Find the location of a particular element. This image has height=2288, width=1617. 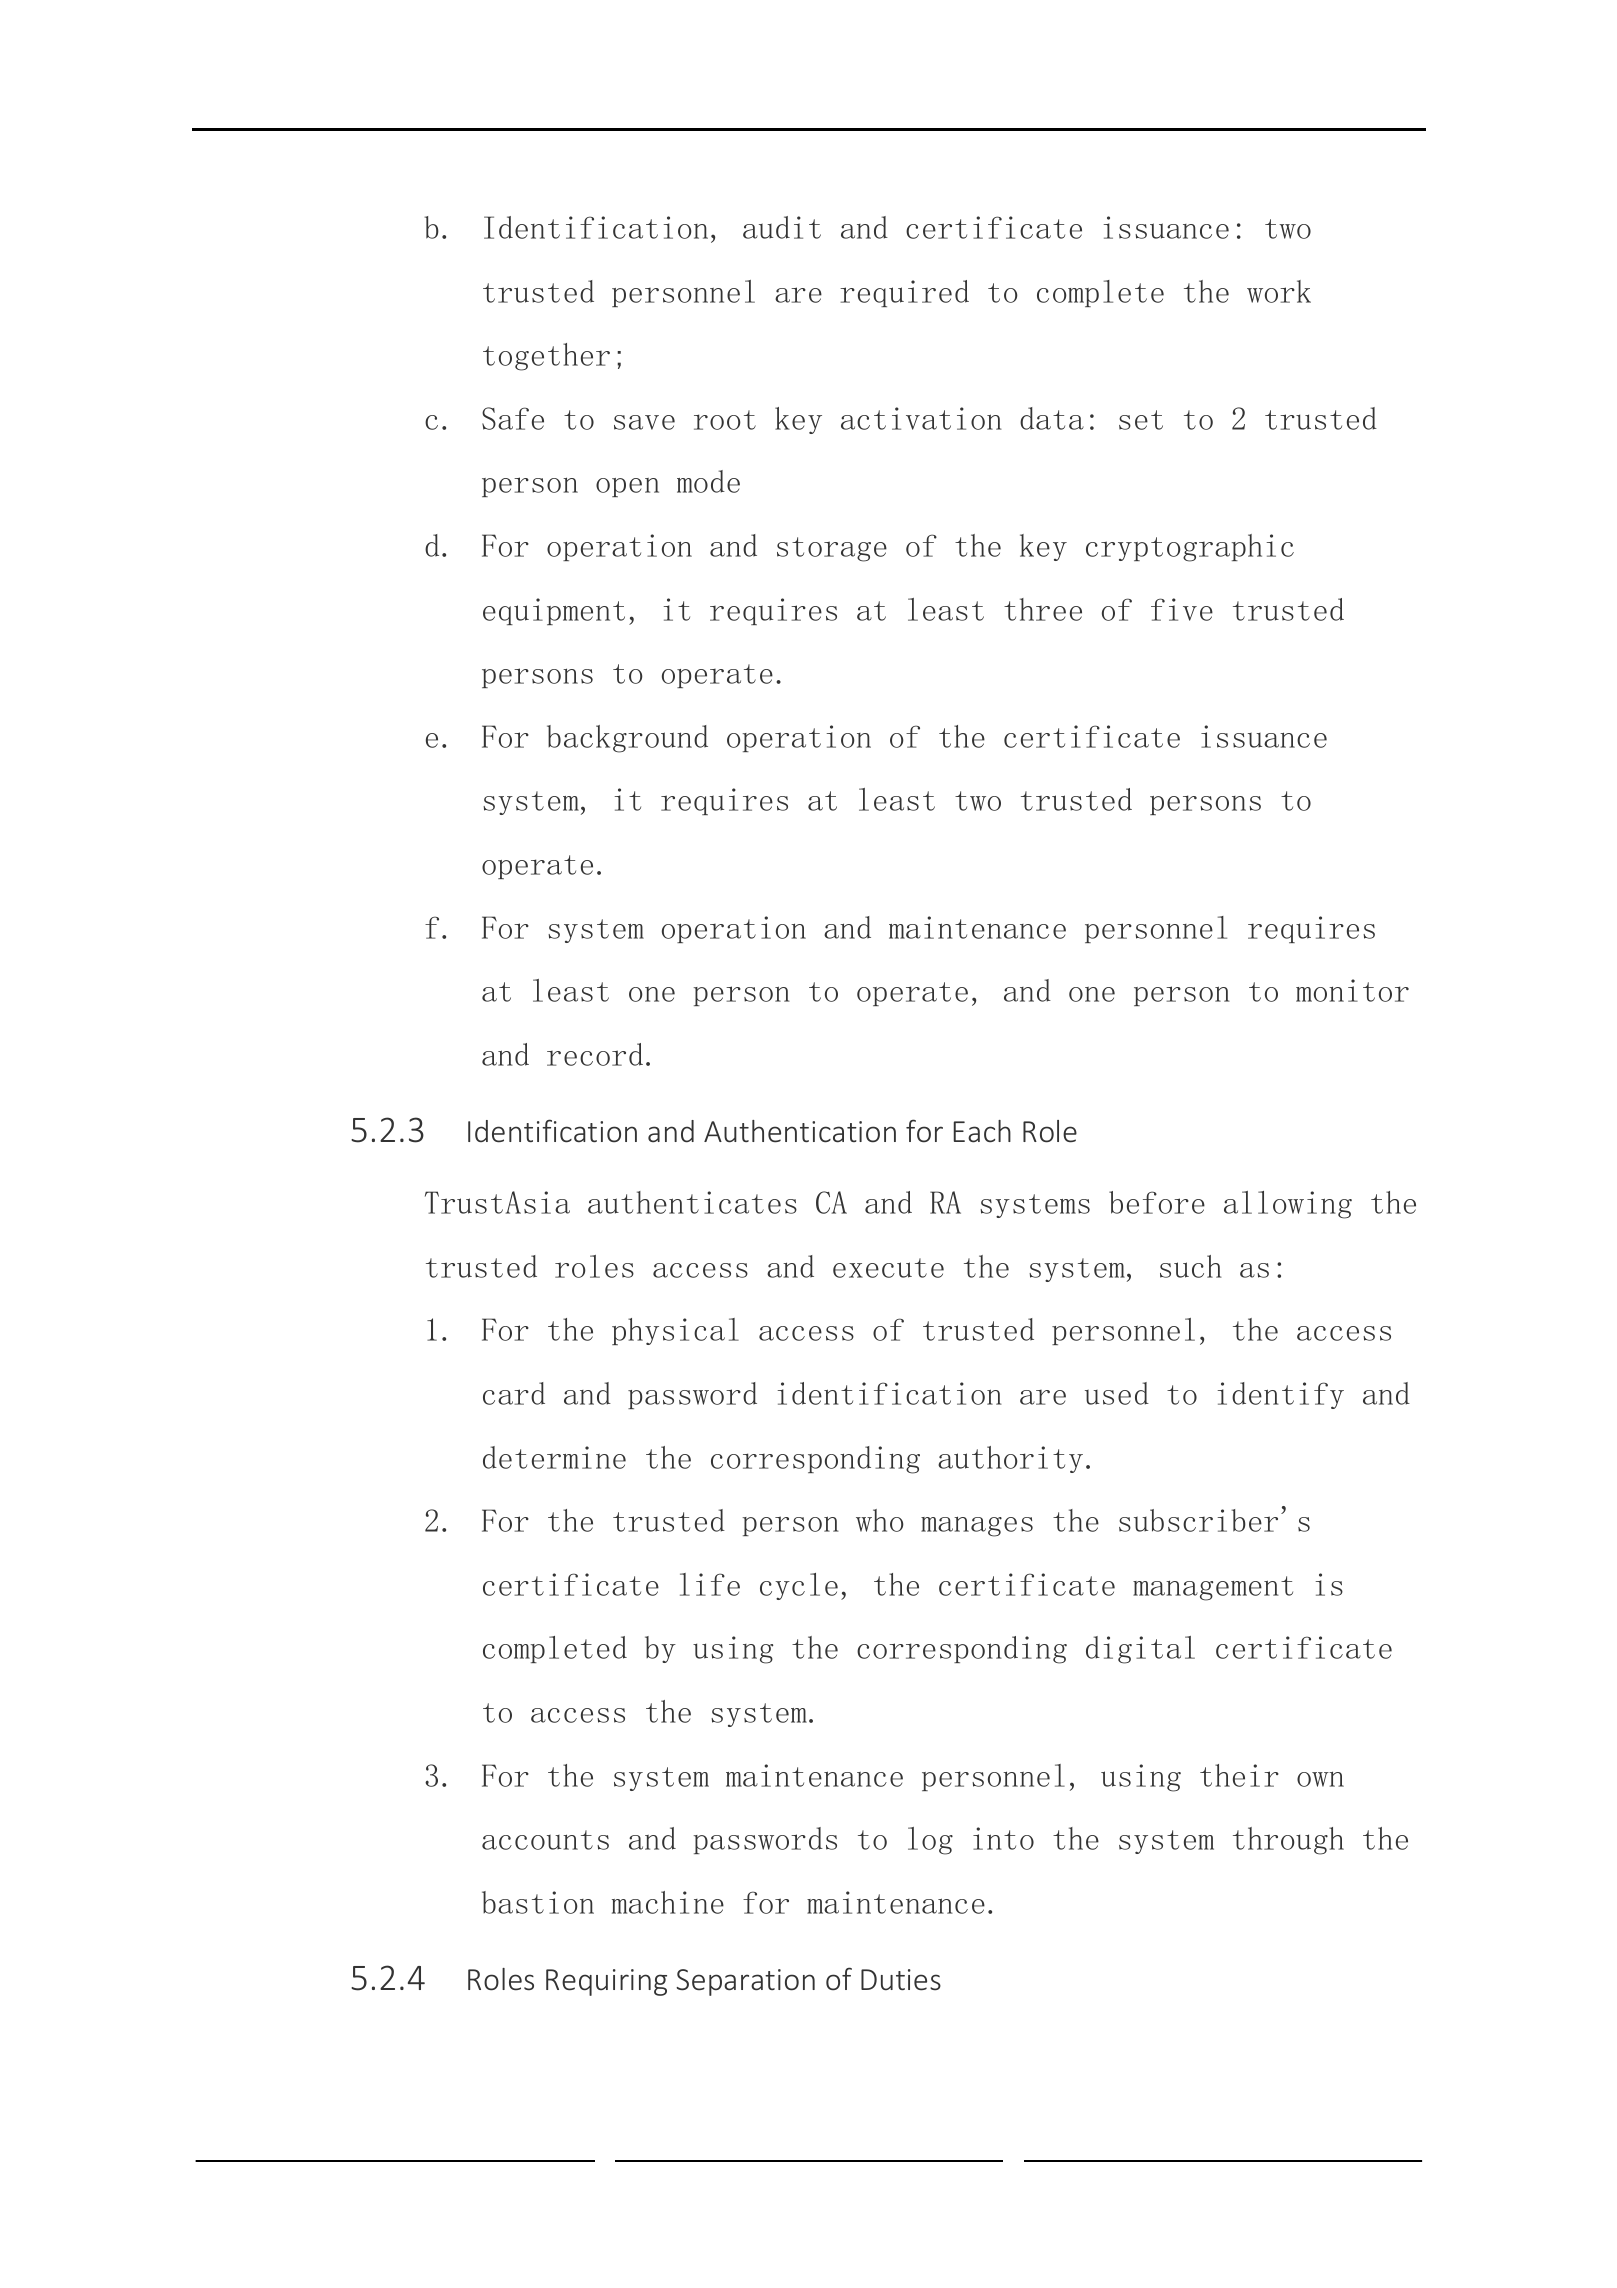

physical is located at coordinates (675, 1331).
